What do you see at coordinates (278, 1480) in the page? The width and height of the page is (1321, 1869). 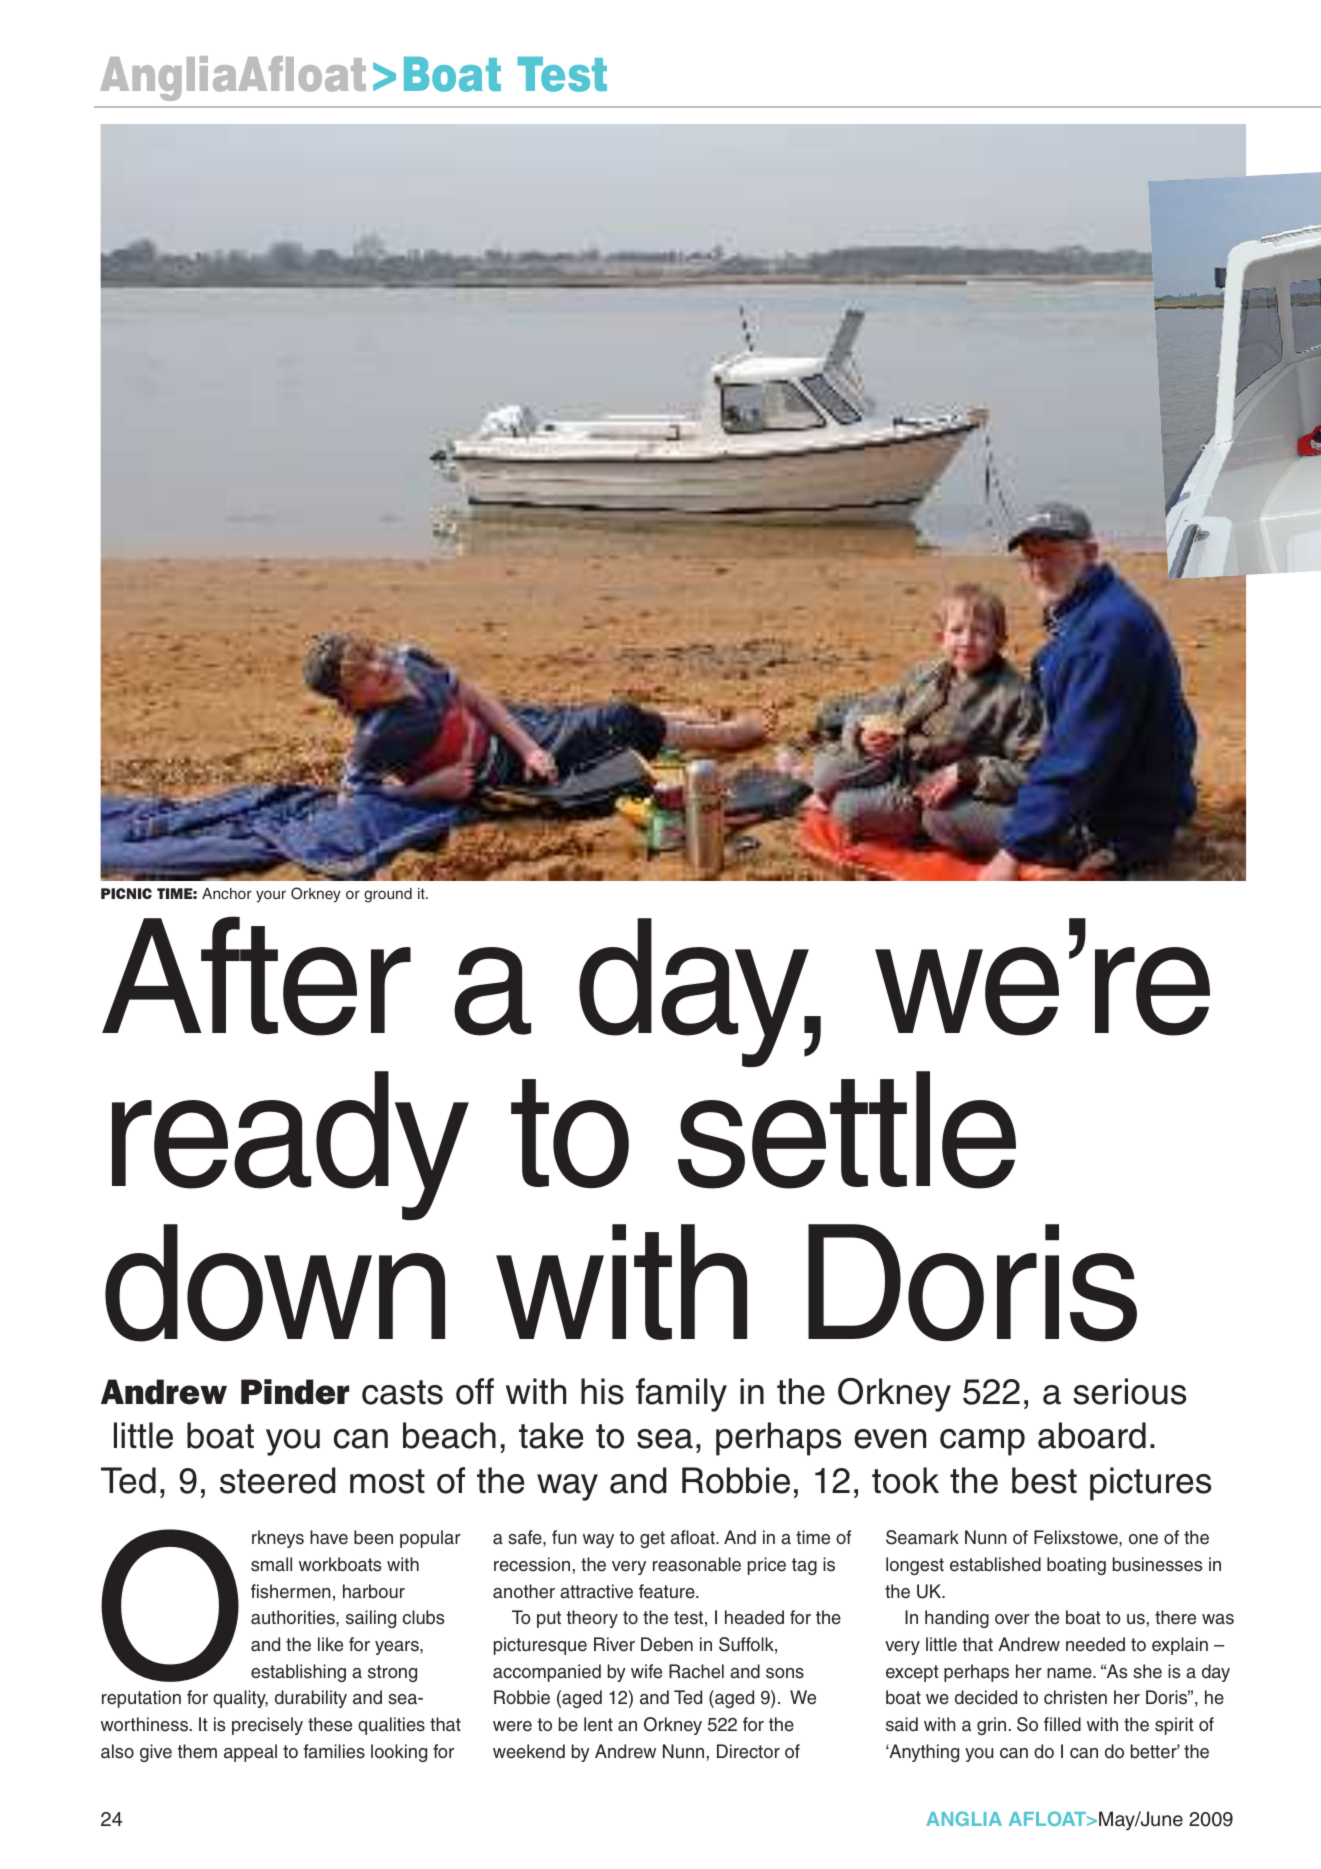 I see `steered` at bounding box center [278, 1480].
